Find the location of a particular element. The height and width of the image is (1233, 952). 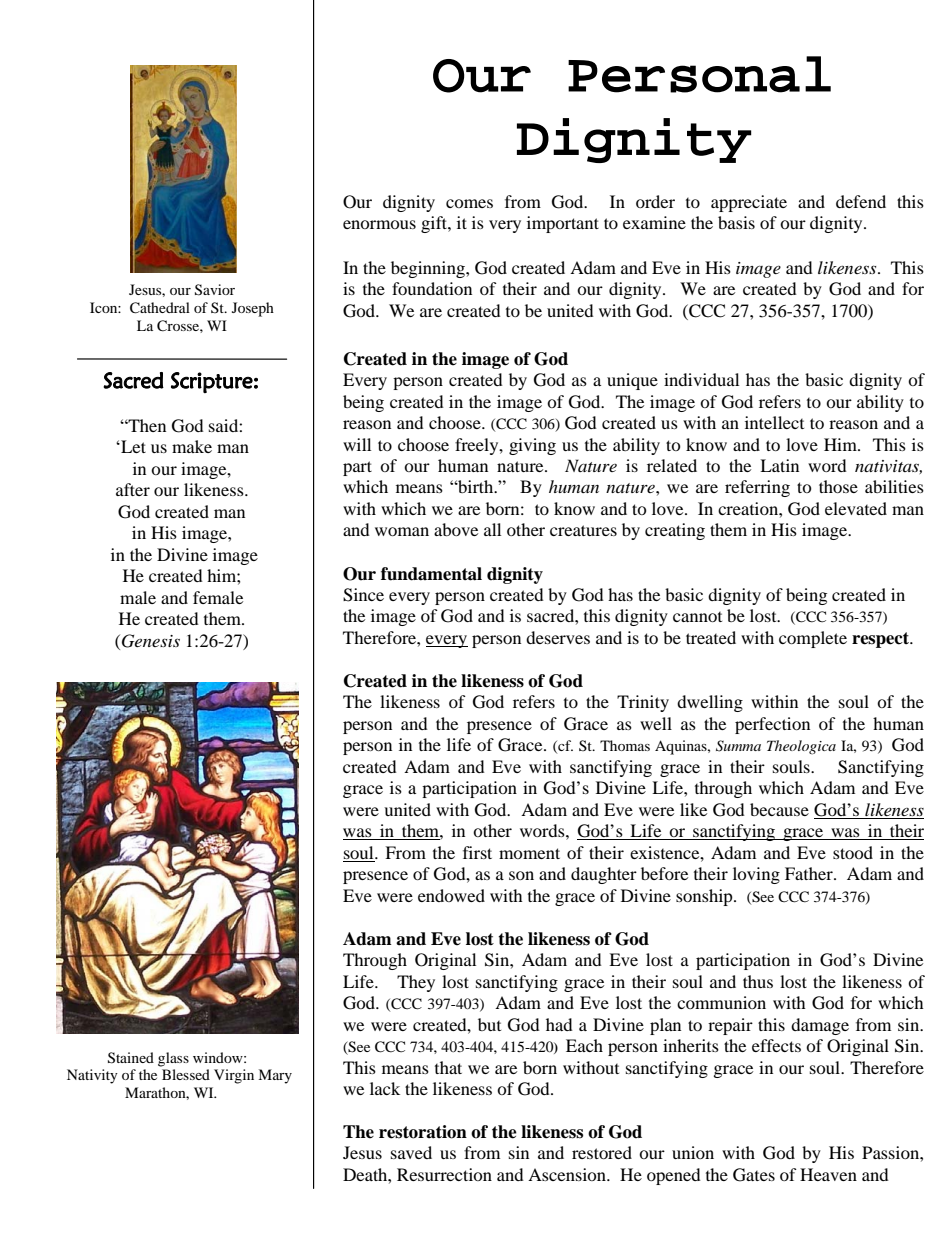

basis is located at coordinates (736, 222).
